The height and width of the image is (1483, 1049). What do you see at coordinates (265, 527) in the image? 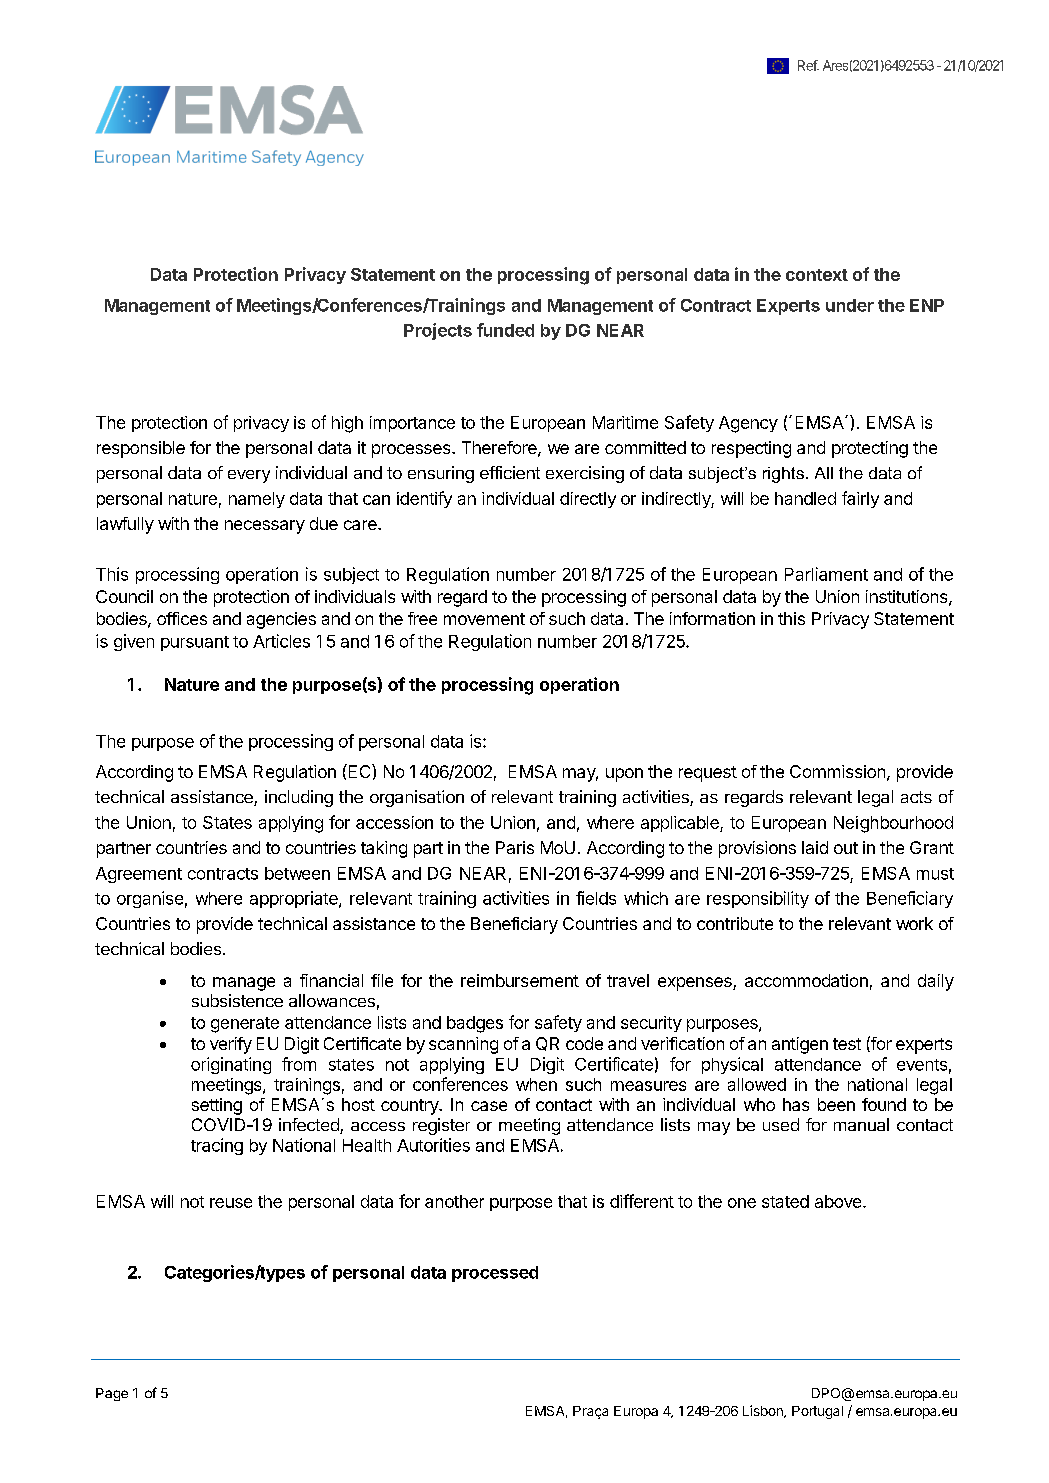
I see `necessary` at bounding box center [265, 527].
